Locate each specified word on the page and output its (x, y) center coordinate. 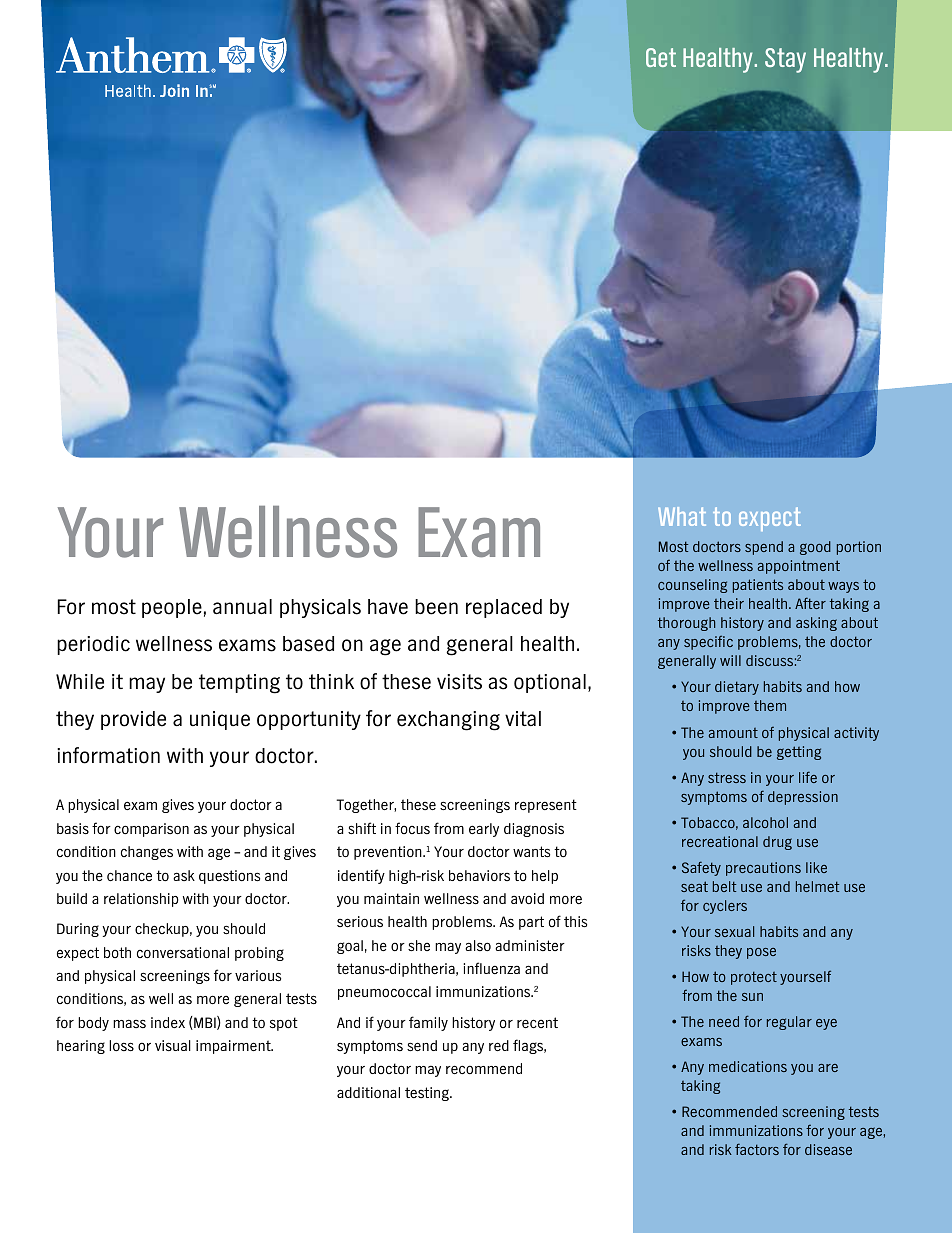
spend (764, 548)
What (682, 516)
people (172, 608)
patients (758, 586)
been (436, 607)
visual (173, 1045)
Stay (785, 60)
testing (428, 1094)
